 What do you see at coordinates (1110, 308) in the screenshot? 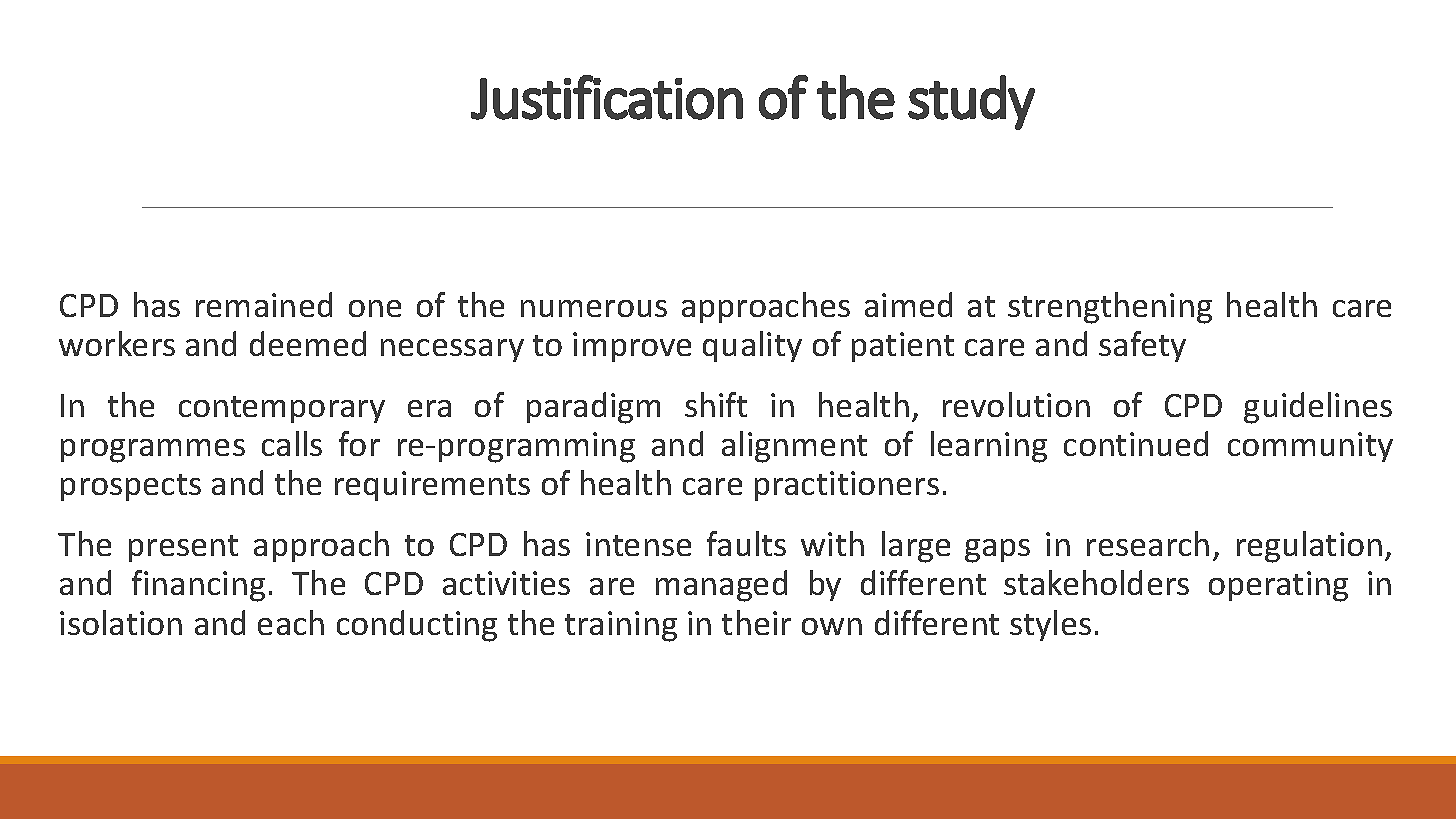
I see `strengthening` at bounding box center [1110, 308].
